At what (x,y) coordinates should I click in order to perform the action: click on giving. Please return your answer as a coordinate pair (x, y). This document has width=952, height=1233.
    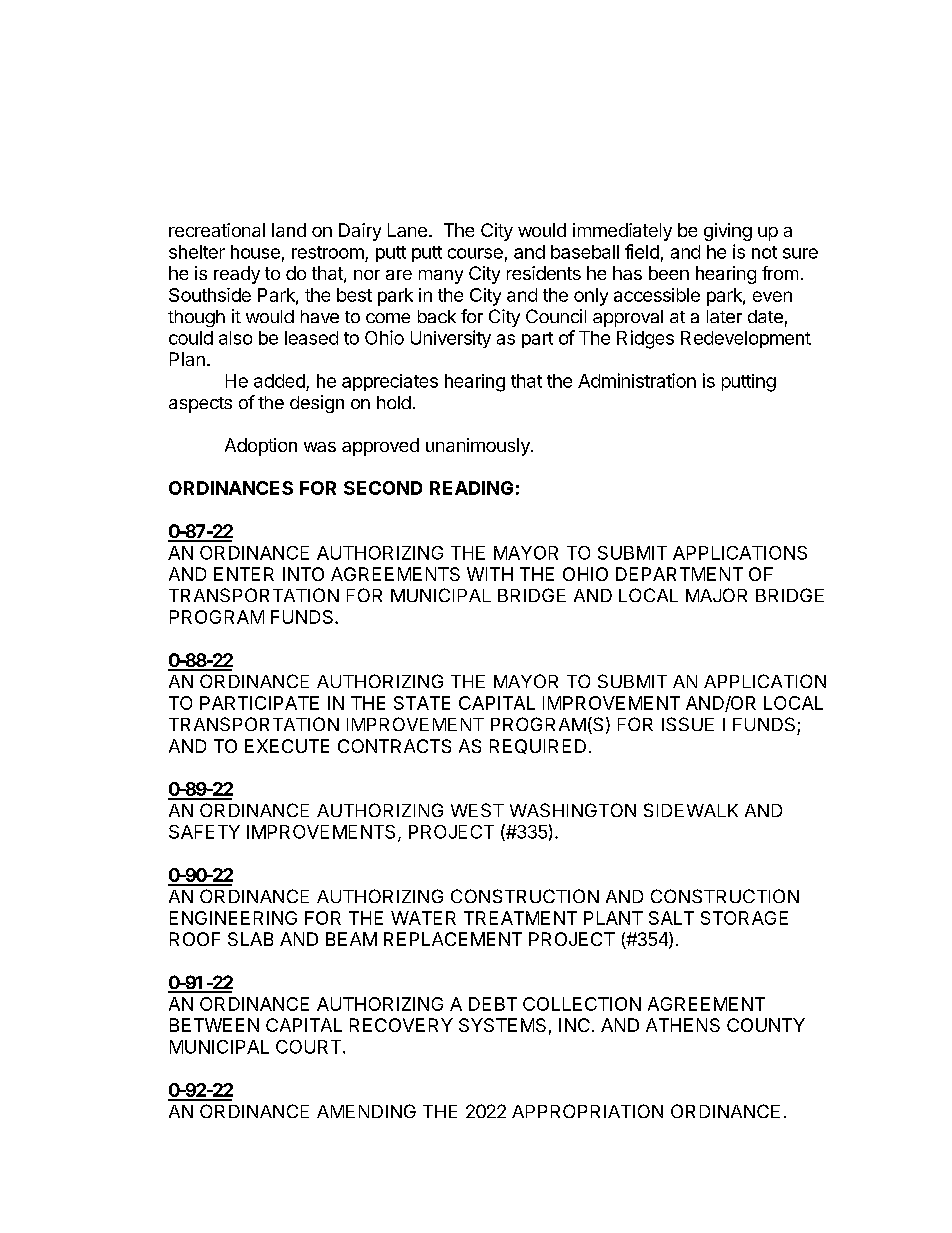
    Looking at the image, I should click on (728, 232).
